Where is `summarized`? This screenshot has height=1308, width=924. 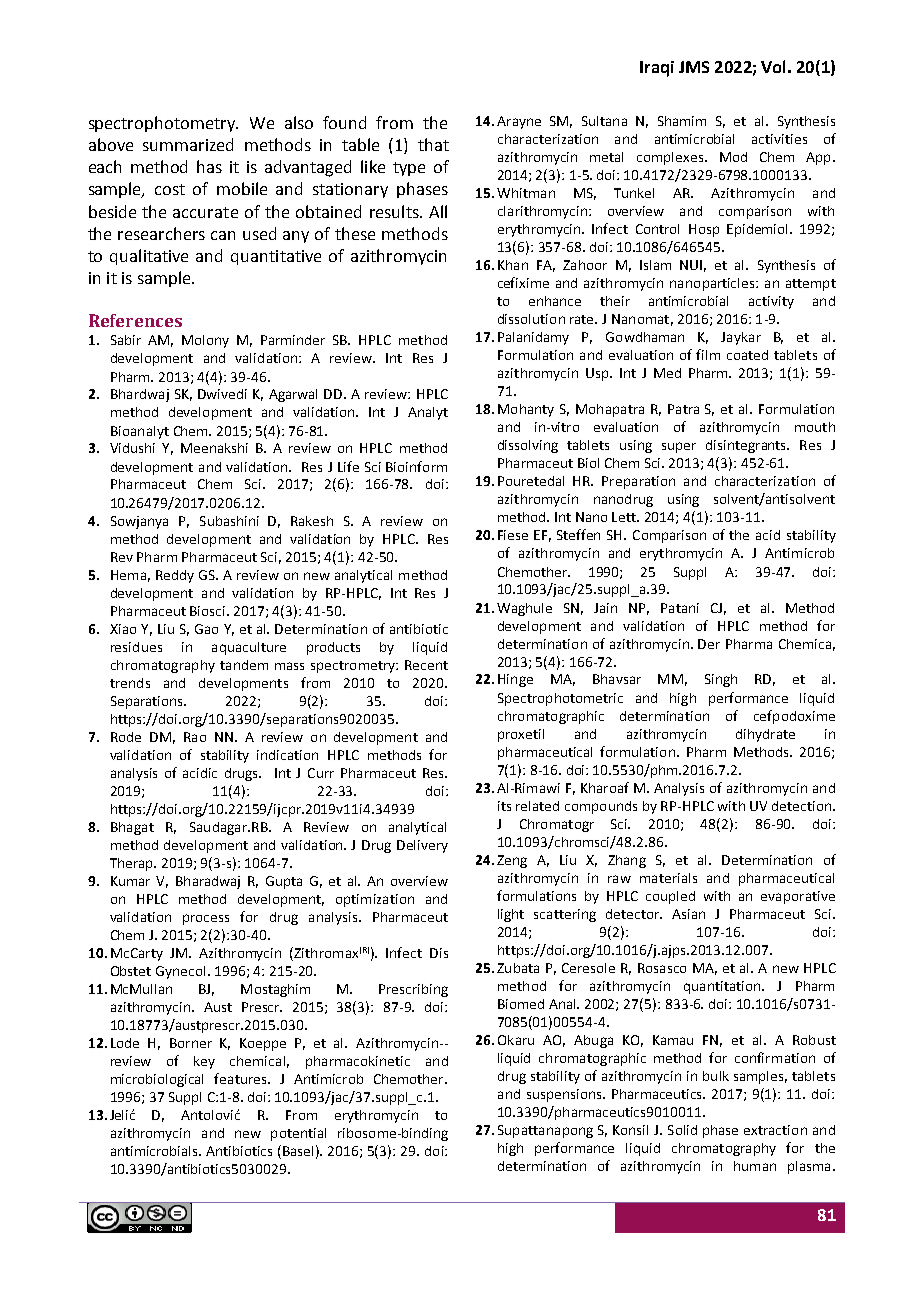
summarized is located at coordinates (188, 144).
